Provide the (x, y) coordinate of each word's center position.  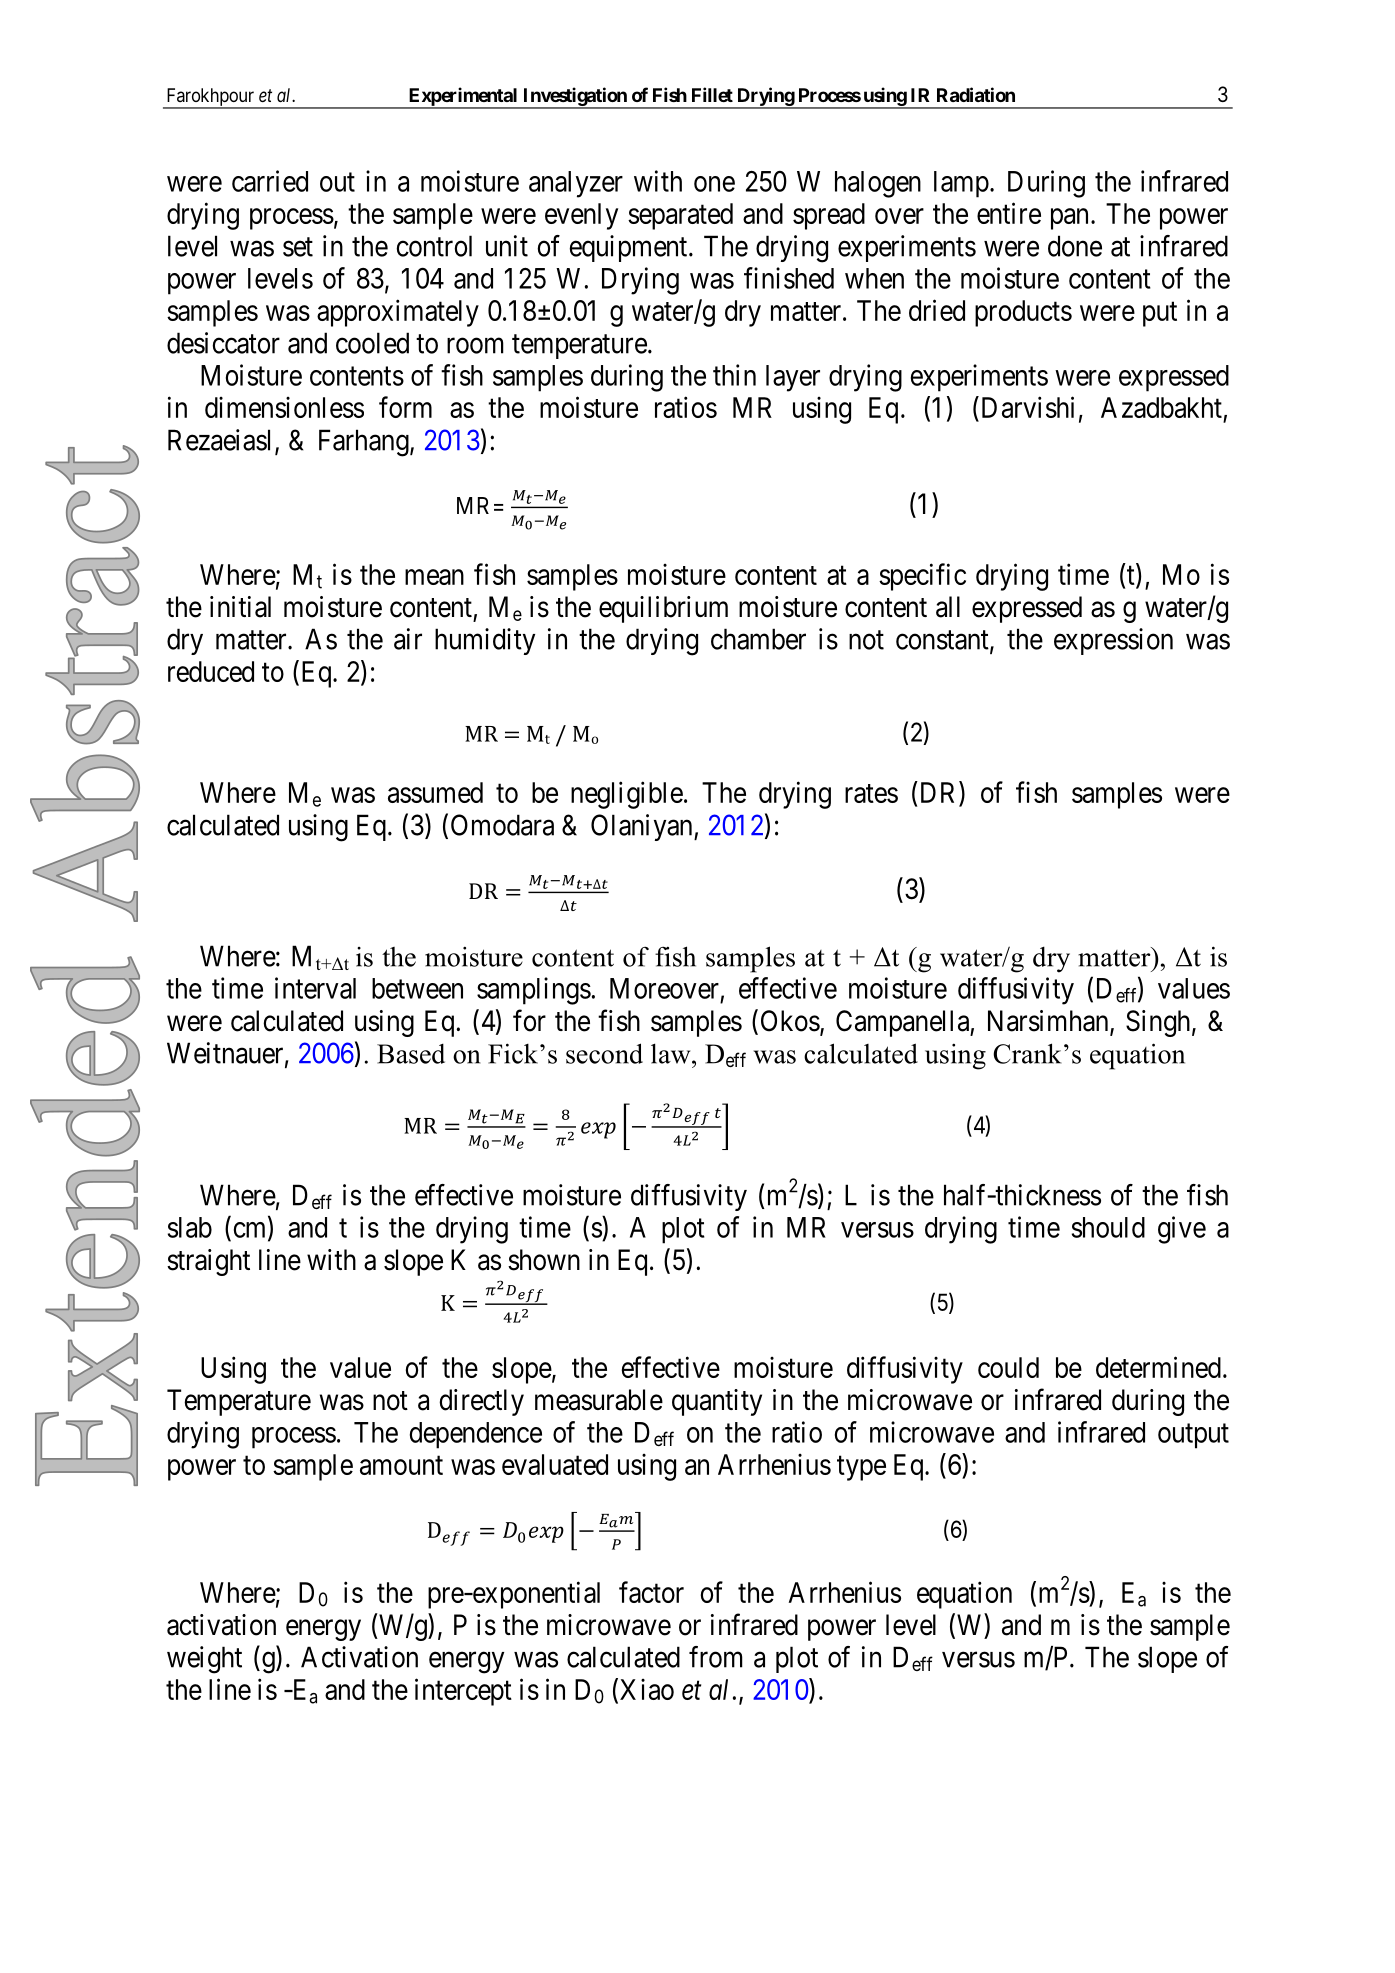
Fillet (712, 94)
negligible (627, 795)
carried (270, 181)
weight (204, 1660)
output (1193, 1436)
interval (315, 988)
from (716, 1657)
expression (1113, 641)
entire (1009, 213)
